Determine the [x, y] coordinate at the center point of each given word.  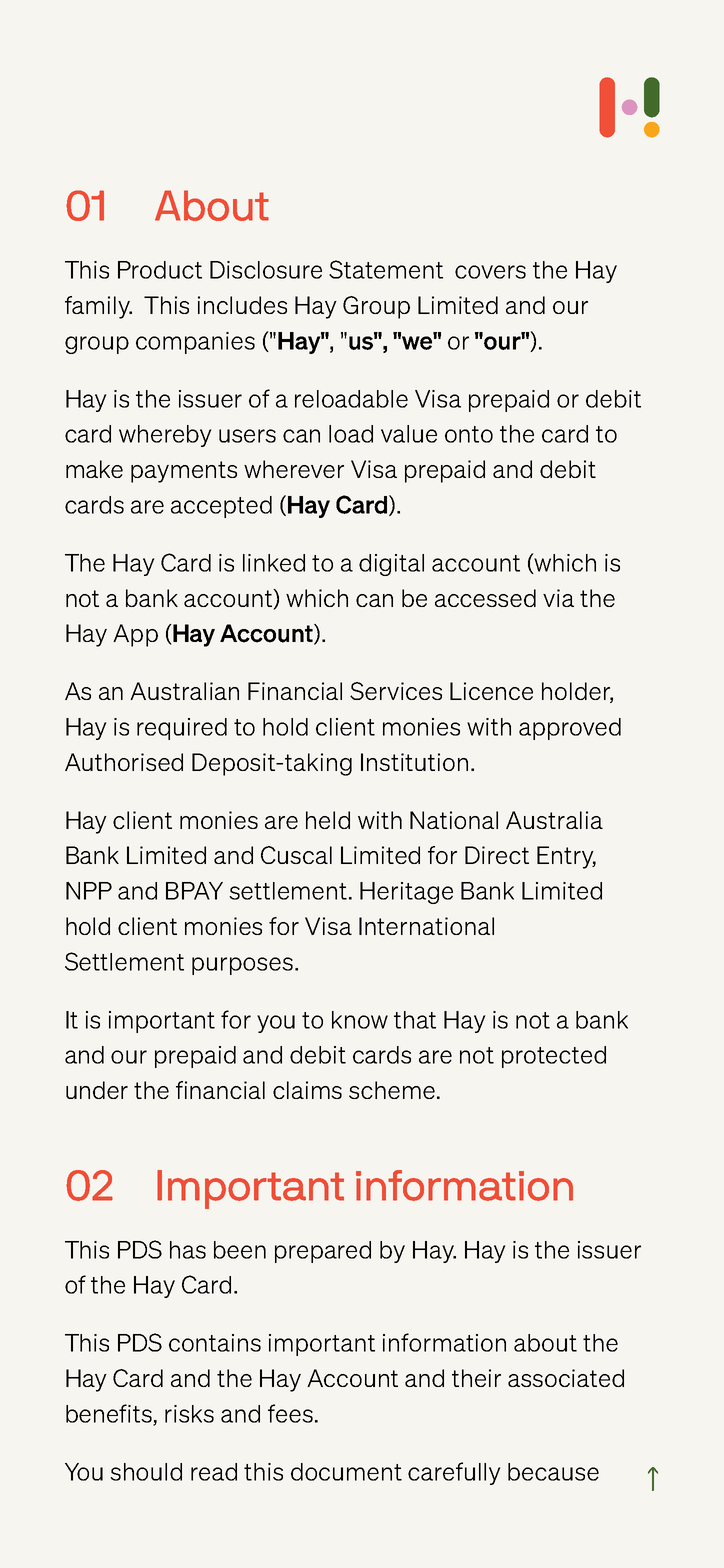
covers [490, 272]
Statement [386, 269]
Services [396, 691]
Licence [491, 691]
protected [554, 1057]
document [346, 1472]
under [97, 1090]
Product [160, 270]
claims [307, 1090]
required [182, 729]
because [553, 1472]
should [146, 1472]
